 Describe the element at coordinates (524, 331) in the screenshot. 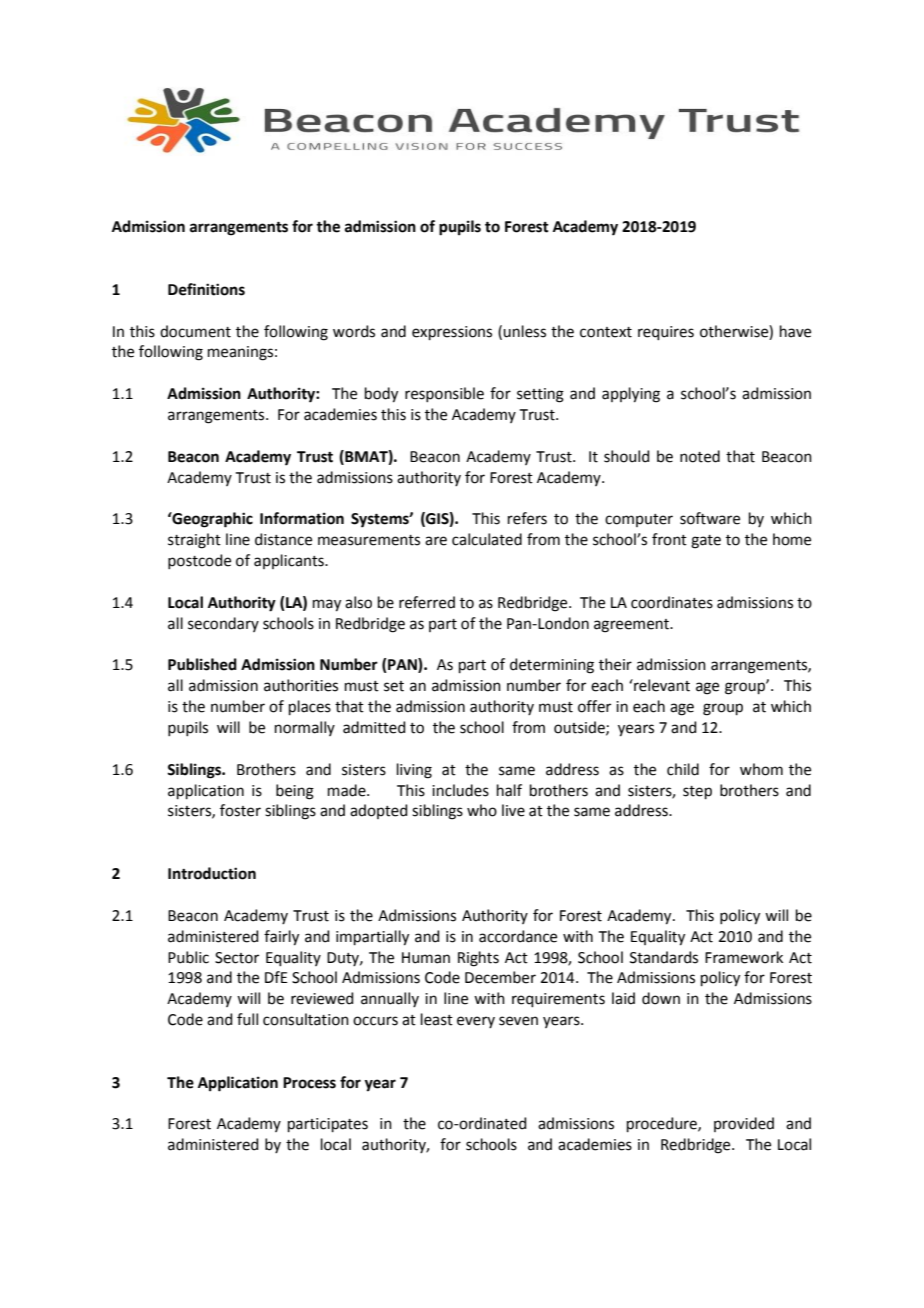

I see `unless` at that location.
